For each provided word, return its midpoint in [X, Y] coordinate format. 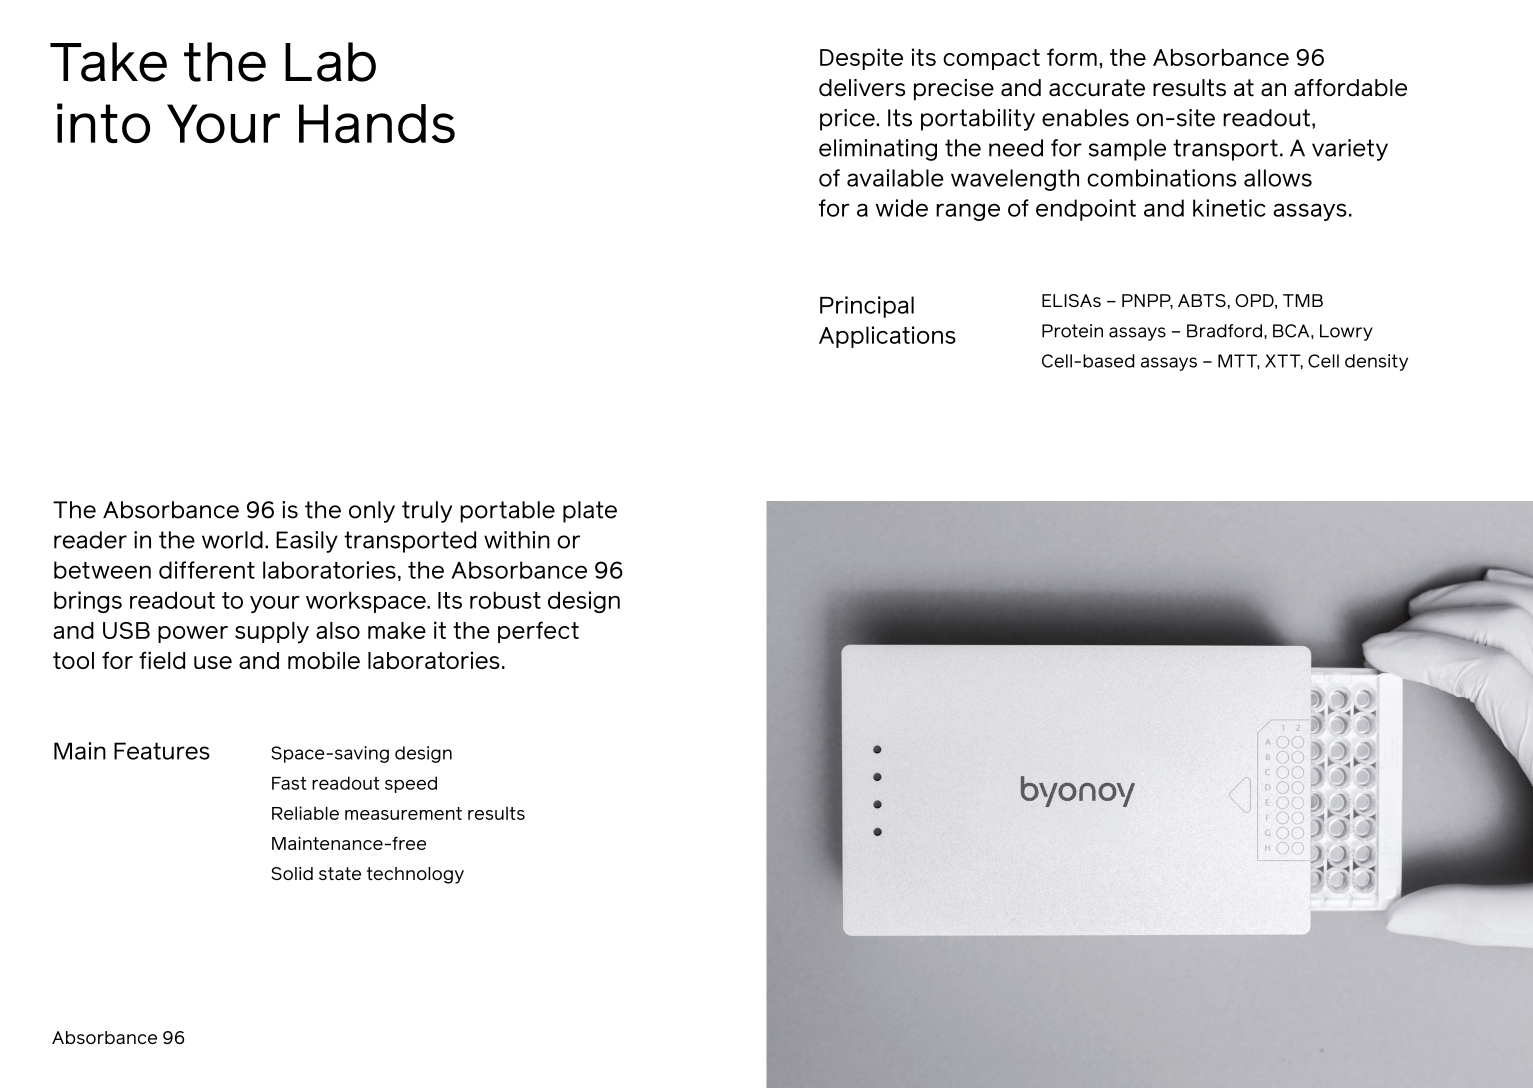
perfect [538, 632]
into [103, 123]
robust [505, 600]
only [372, 512]
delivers [862, 88]
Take [108, 62]
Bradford [1224, 331]
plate [590, 512]
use [213, 662]
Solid [292, 873]
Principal [867, 307]
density [1376, 362]
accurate [1097, 88]
